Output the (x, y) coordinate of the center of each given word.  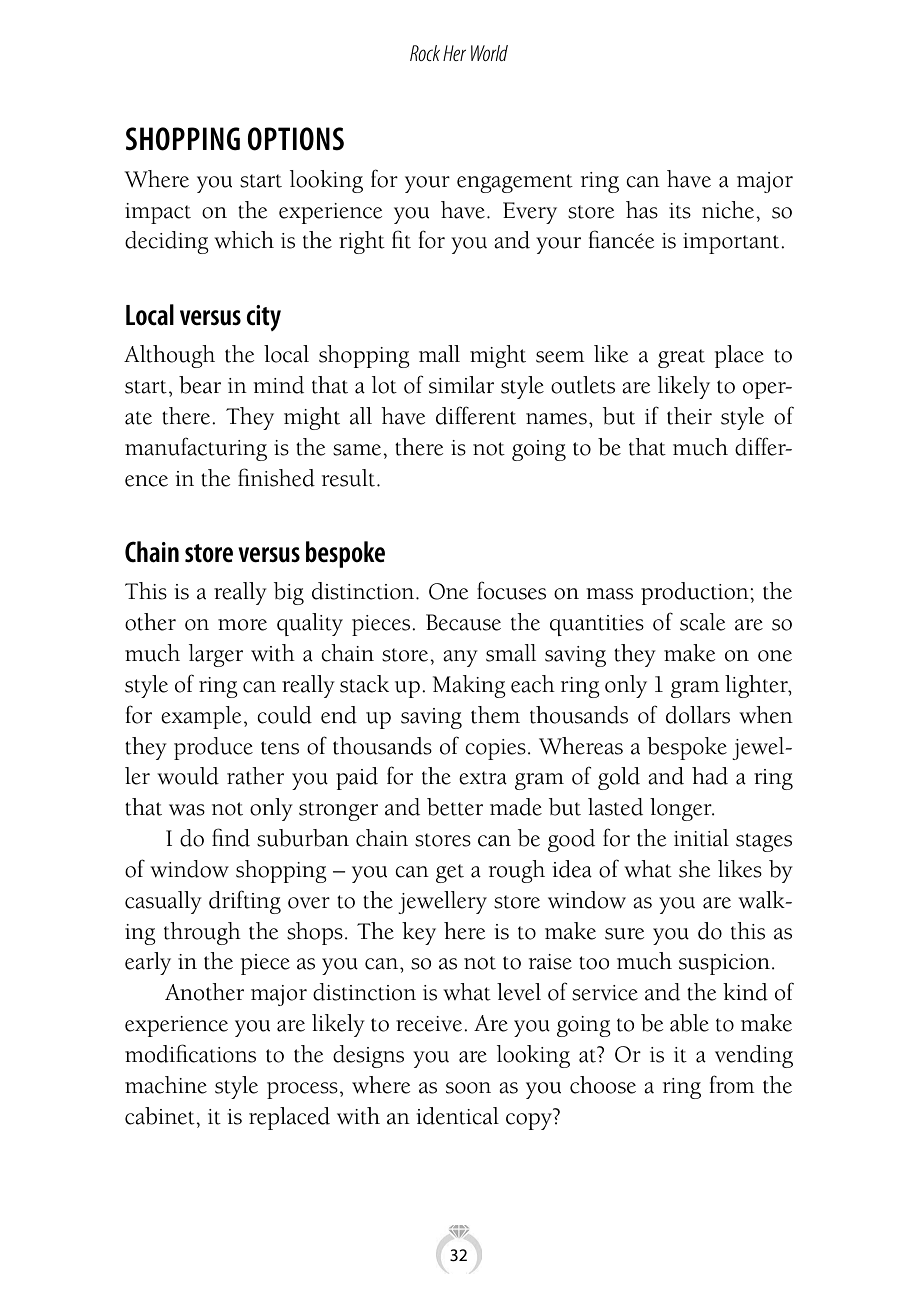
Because (463, 622)
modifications (190, 1053)
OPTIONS (296, 139)
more (242, 625)
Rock (425, 53)
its (680, 211)
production (696, 593)
